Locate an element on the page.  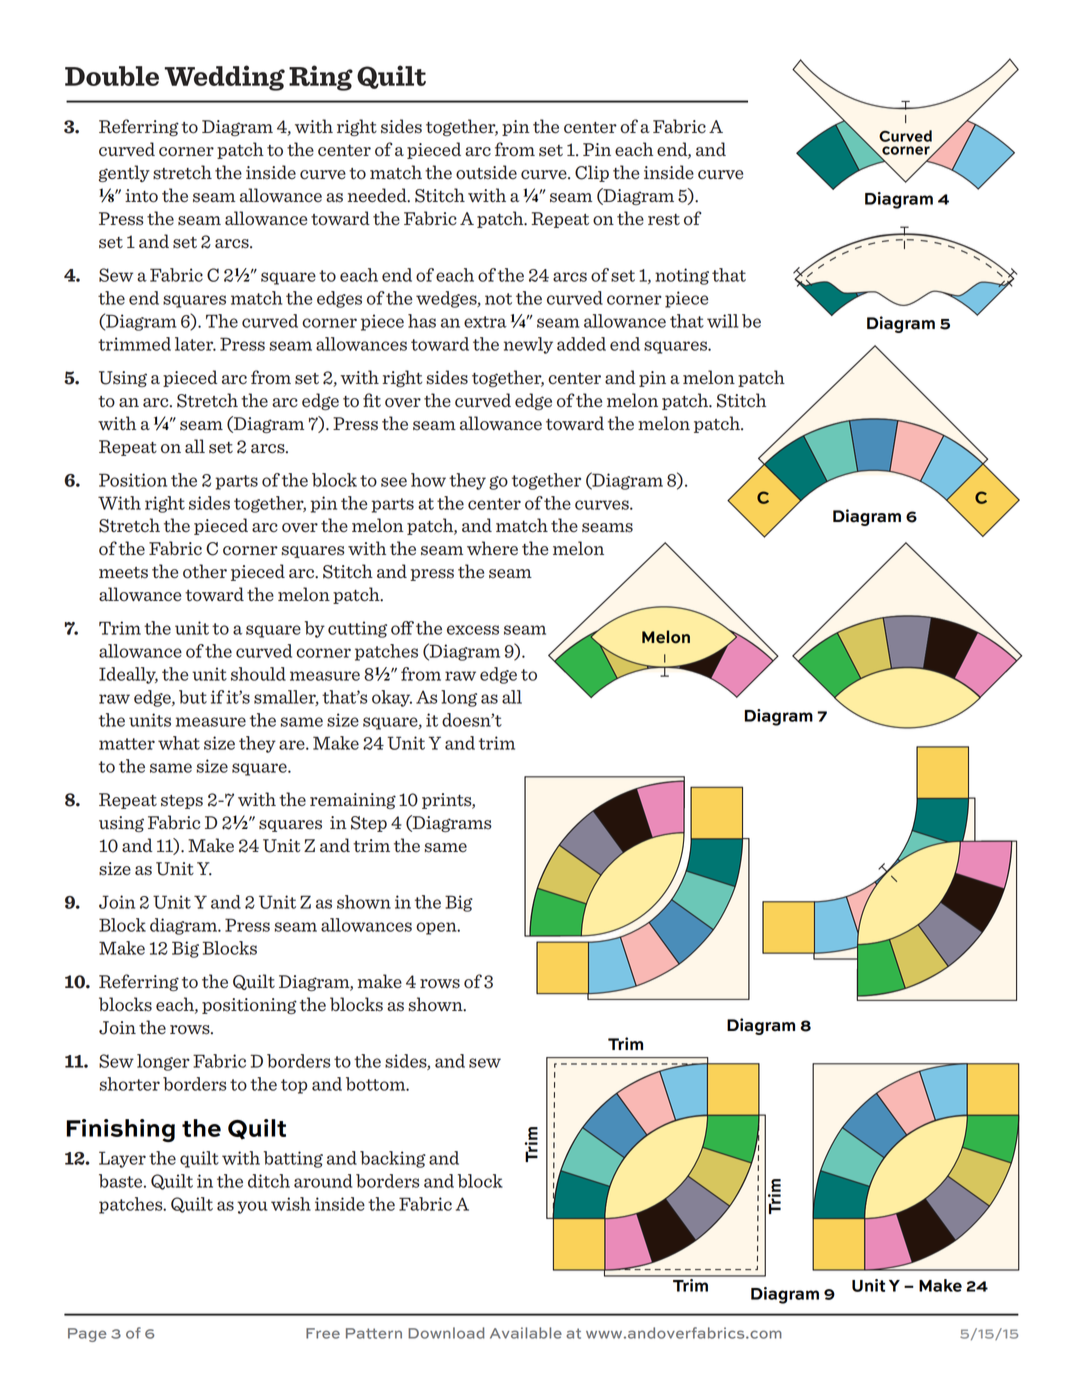
Page is located at coordinates (87, 1335).
